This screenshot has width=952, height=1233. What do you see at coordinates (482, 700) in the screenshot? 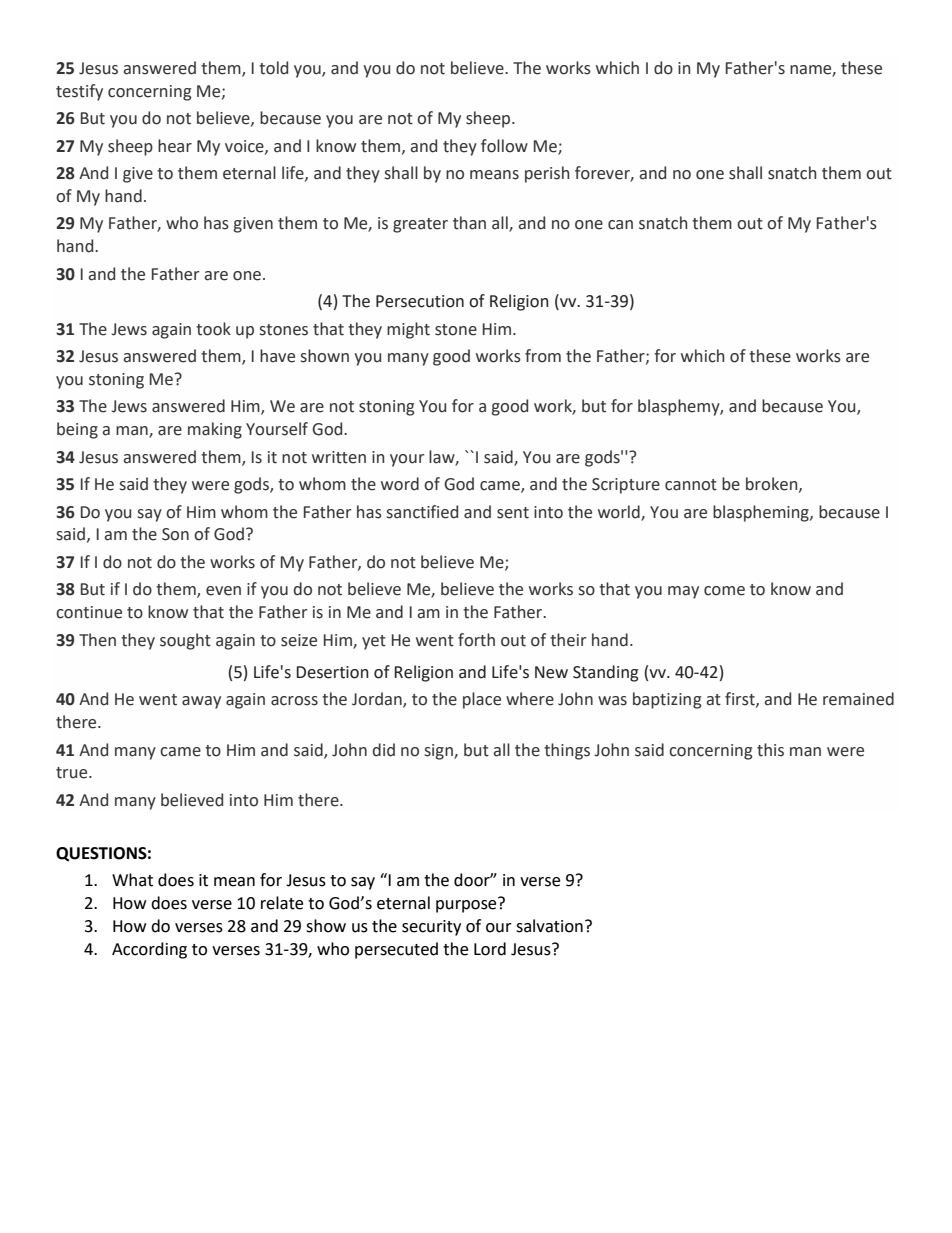
I see `place` at bounding box center [482, 700].
